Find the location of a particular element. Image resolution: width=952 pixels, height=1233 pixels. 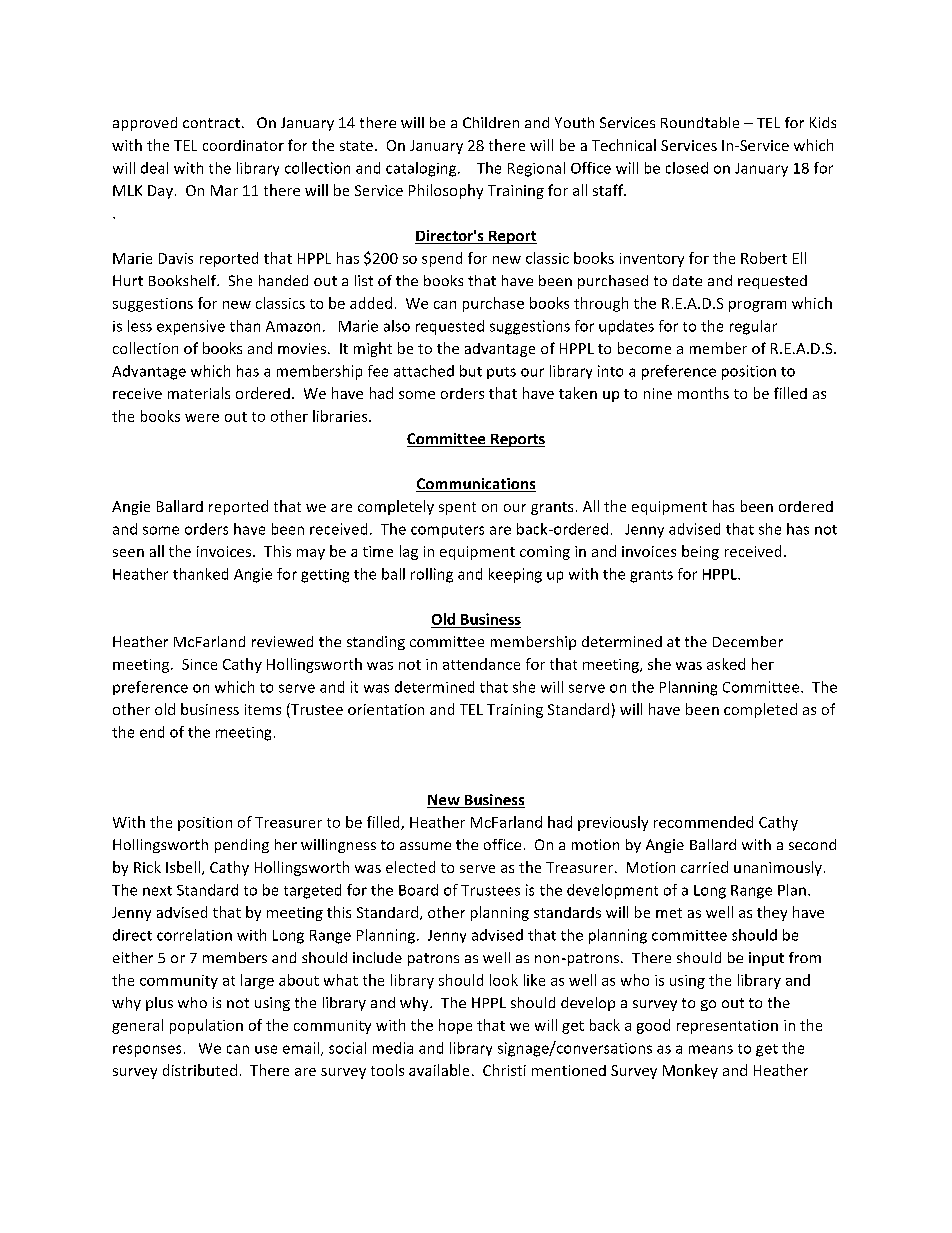

hope is located at coordinates (455, 1026).
